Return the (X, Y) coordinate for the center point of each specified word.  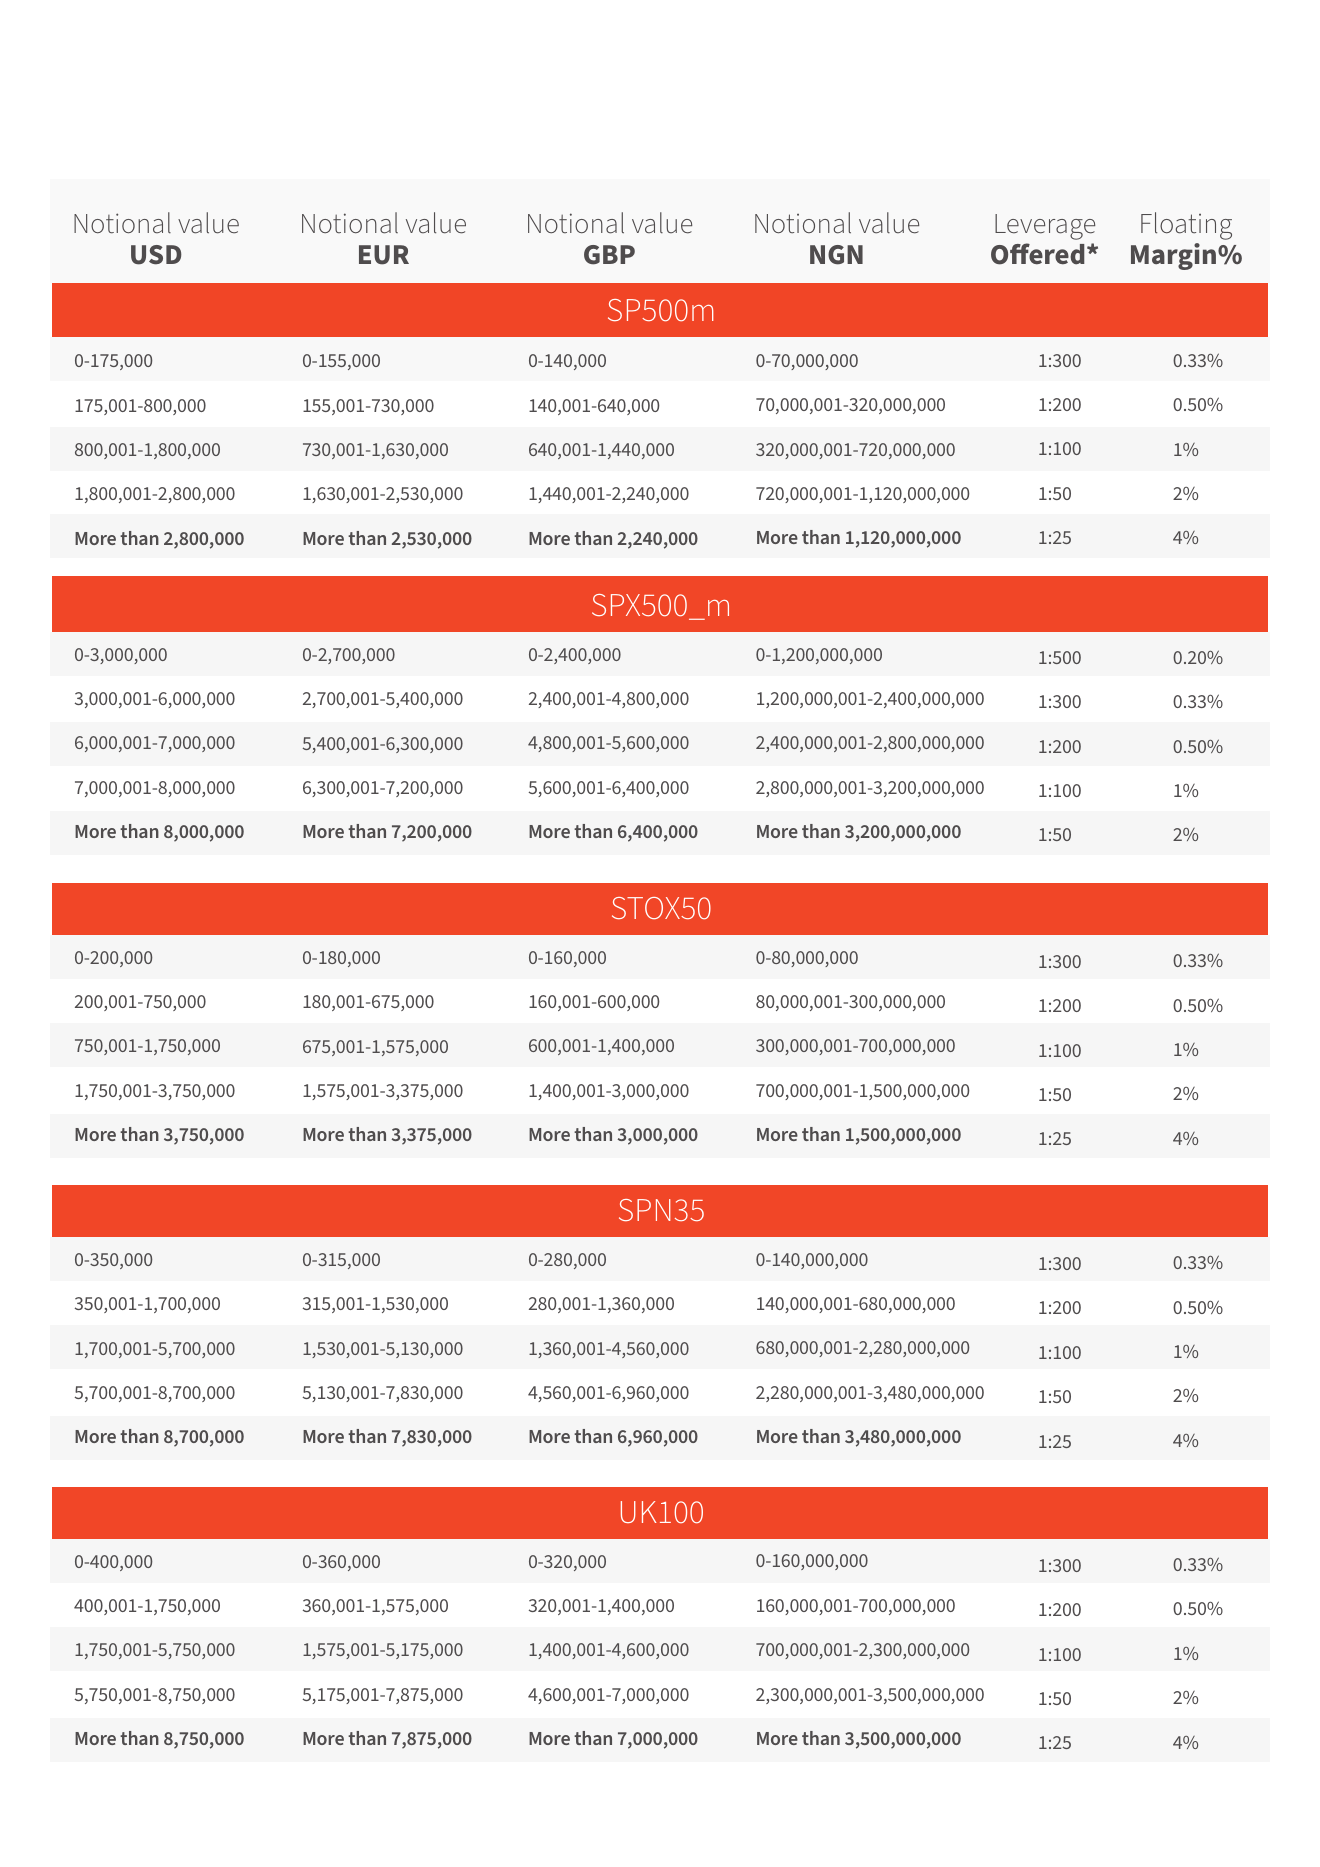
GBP (609, 255)
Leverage (1045, 227)
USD (156, 255)
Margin (1175, 256)
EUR (384, 255)
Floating (1186, 226)
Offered (1038, 254)
